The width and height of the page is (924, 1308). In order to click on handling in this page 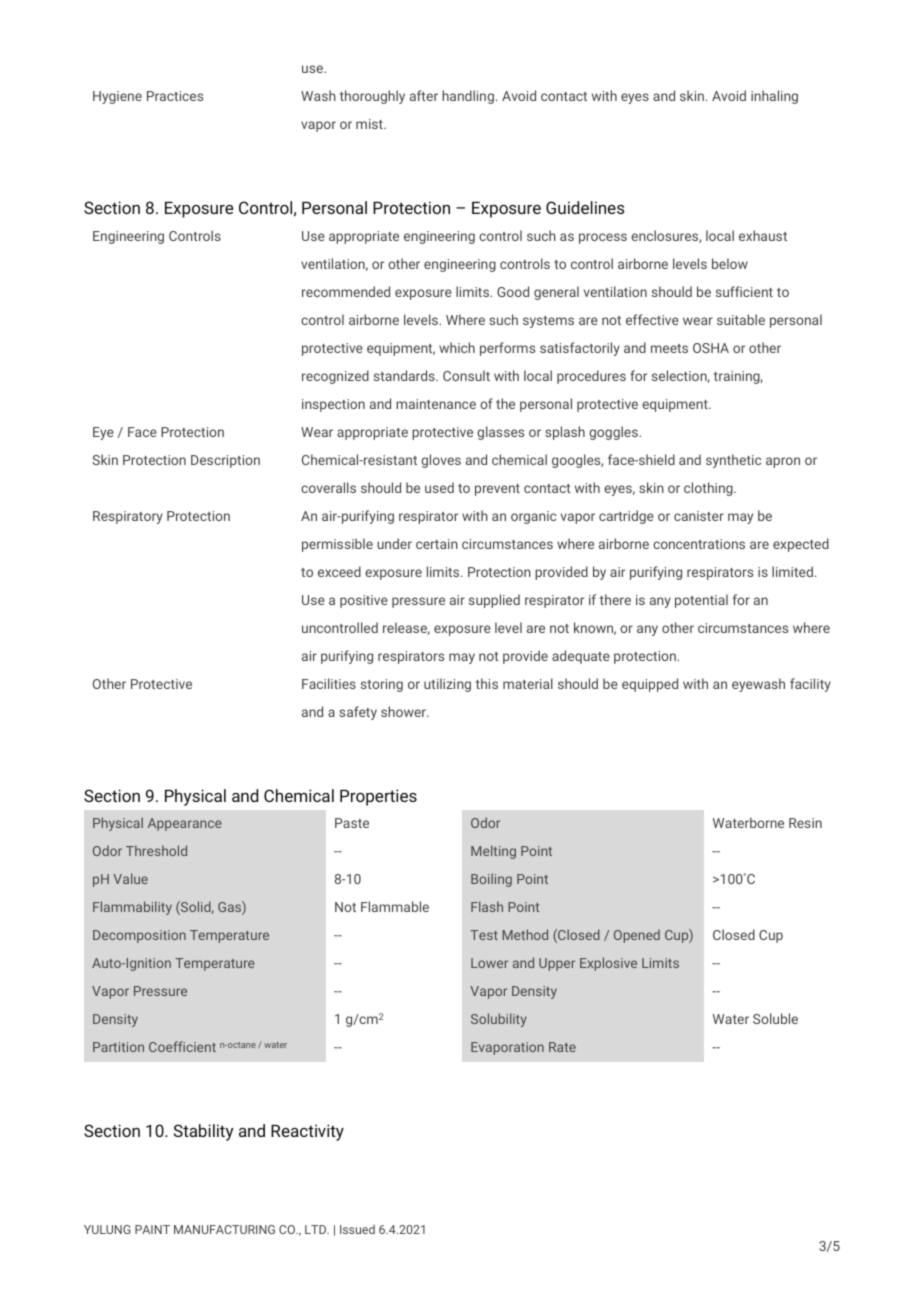, I will do `click(468, 97)`.
